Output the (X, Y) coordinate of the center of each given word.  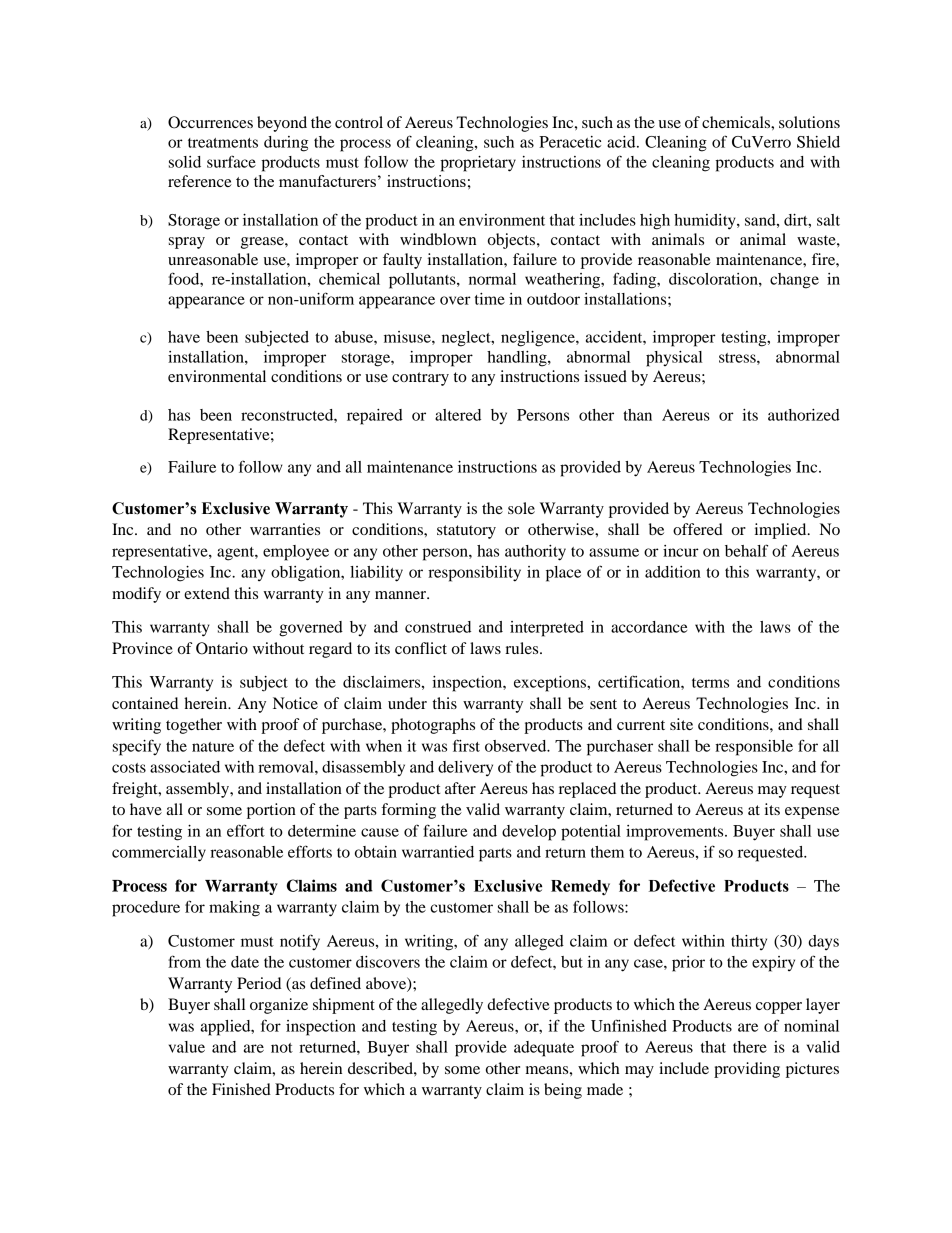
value (187, 1047)
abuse (355, 337)
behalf (746, 550)
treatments (223, 143)
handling (518, 359)
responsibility (474, 574)
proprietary (478, 164)
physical (674, 359)
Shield (818, 142)
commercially (159, 854)
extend (207, 593)
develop (529, 833)
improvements (676, 833)
